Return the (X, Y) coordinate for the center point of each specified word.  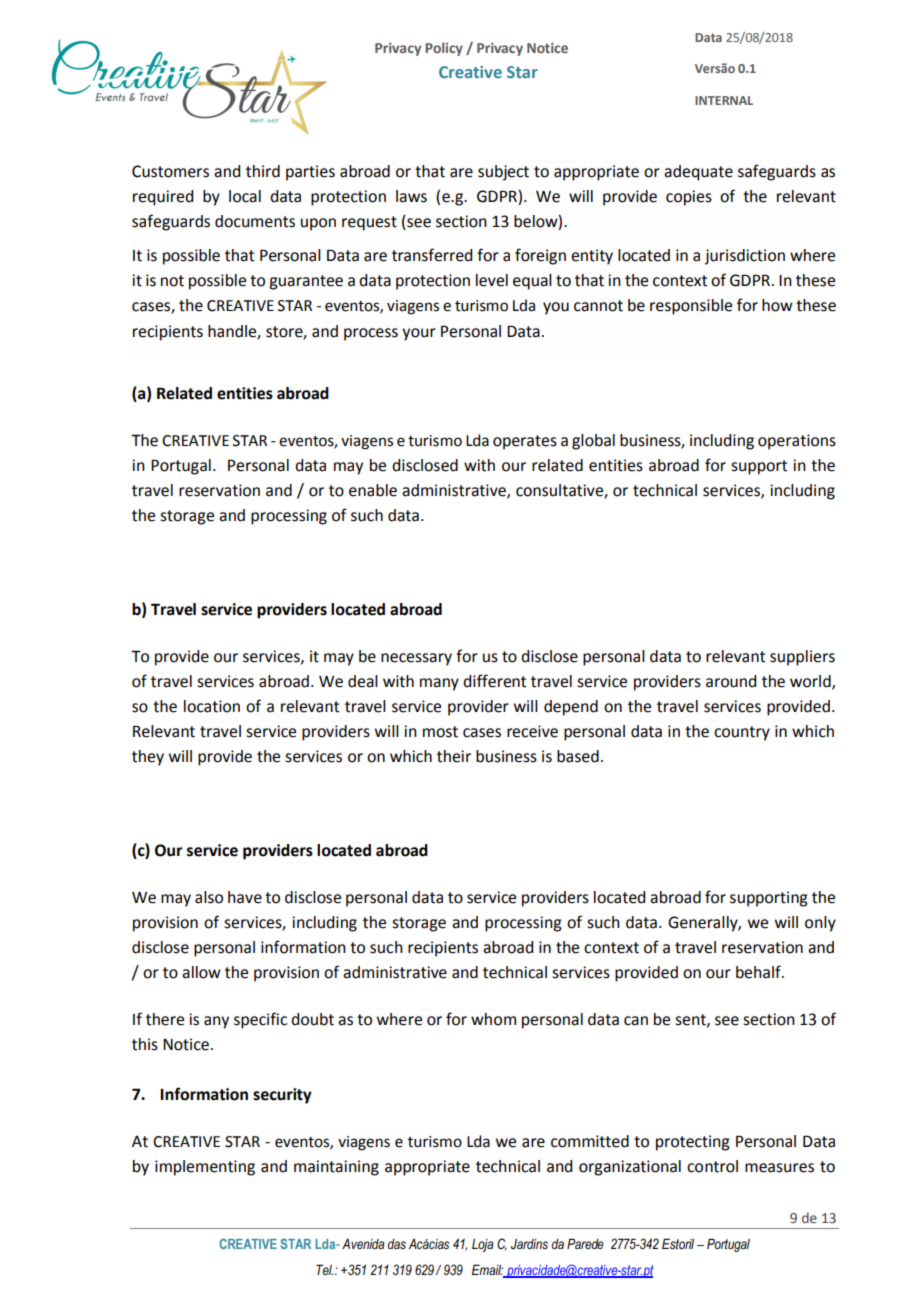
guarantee (306, 282)
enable (373, 490)
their (454, 756)
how (777, 305)
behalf (759, 972)
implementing (205, 1168)
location (212, 706)
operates (525, 442)
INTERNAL (724, 100)
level (492, 280)
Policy (444, 49)
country (742, 733)
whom (493, 1019)
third (263, 171)
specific (260, 1020)
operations (797, 442)
